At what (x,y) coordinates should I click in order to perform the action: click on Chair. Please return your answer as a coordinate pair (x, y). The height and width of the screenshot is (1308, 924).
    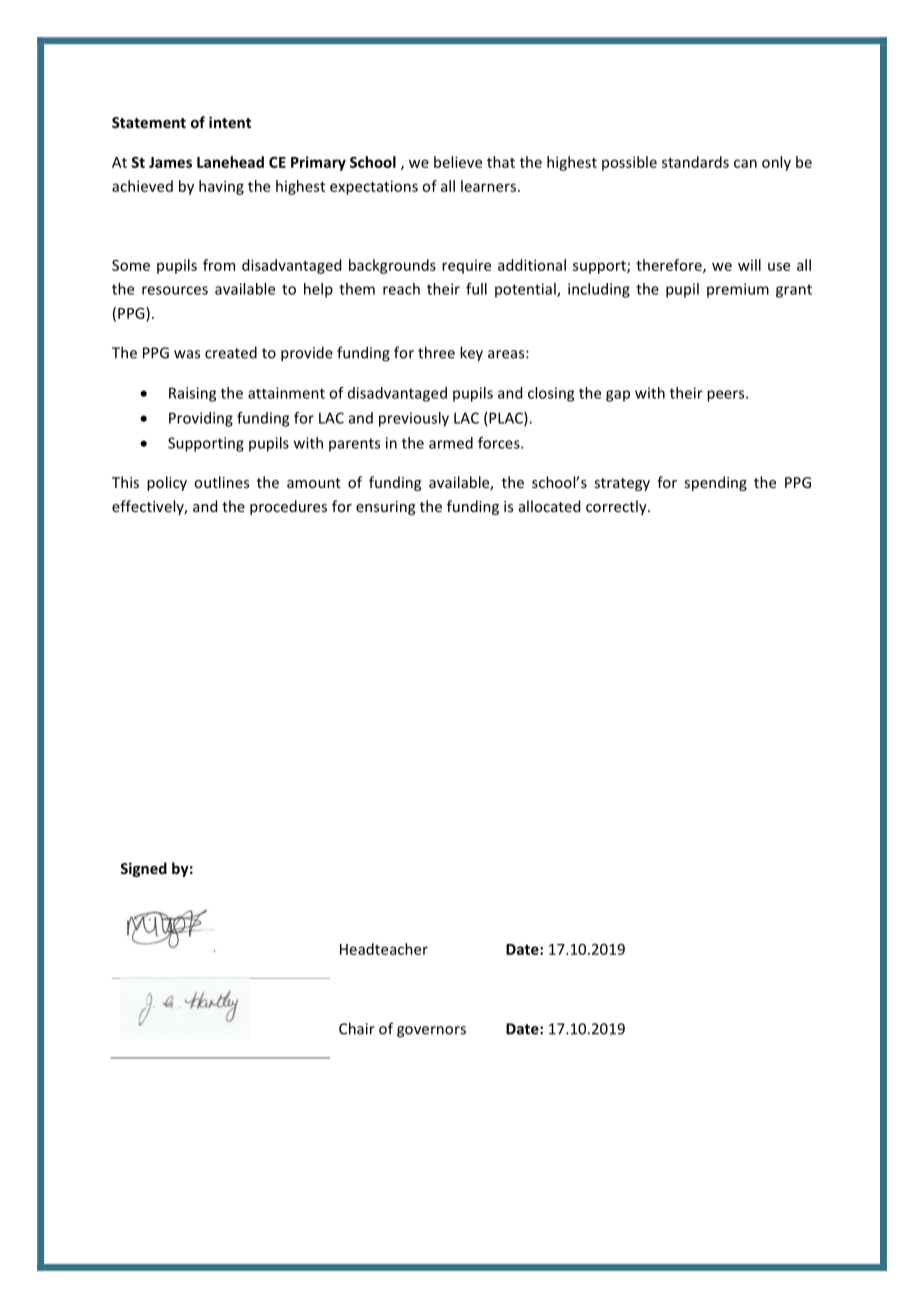
    Looking at the image, I should click on (357, 1028).
